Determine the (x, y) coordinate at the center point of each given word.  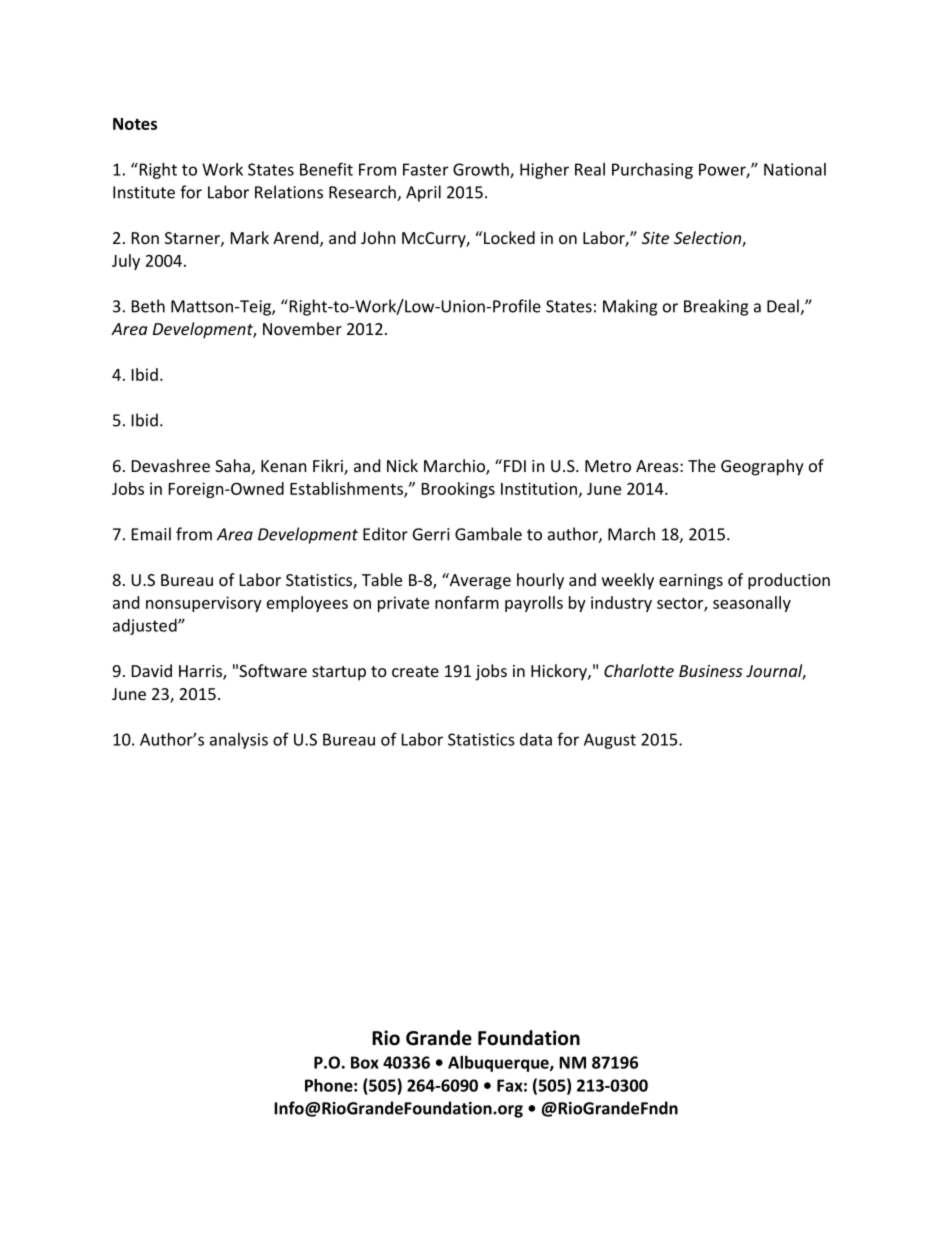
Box (365, 1062)
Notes (135, 124)
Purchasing (652, 171)
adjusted (146, 627)
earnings (691, 582)
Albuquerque (499, 1064)
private (403, 604)
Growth (482, 170)
